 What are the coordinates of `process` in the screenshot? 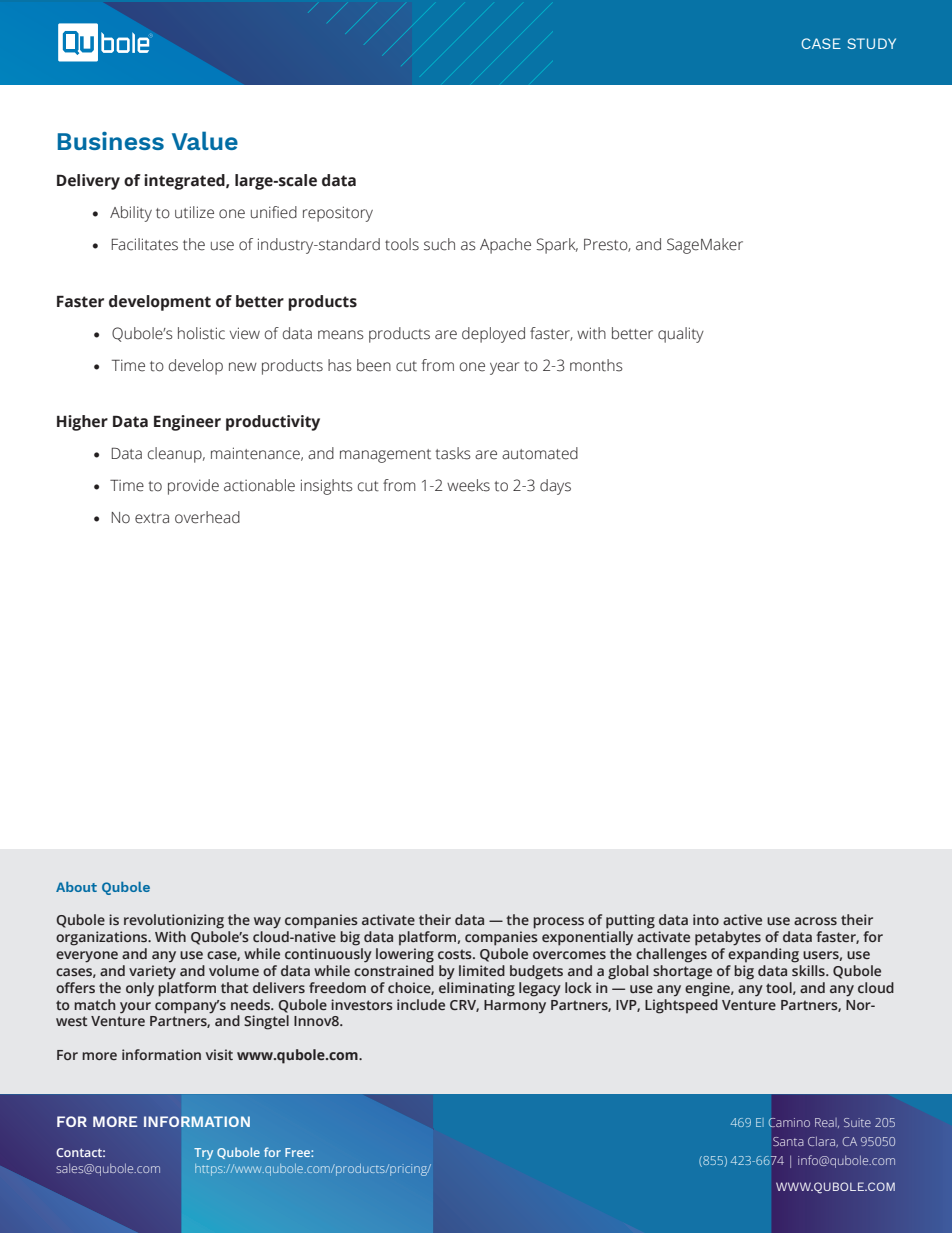 It's located at (558, 923).
